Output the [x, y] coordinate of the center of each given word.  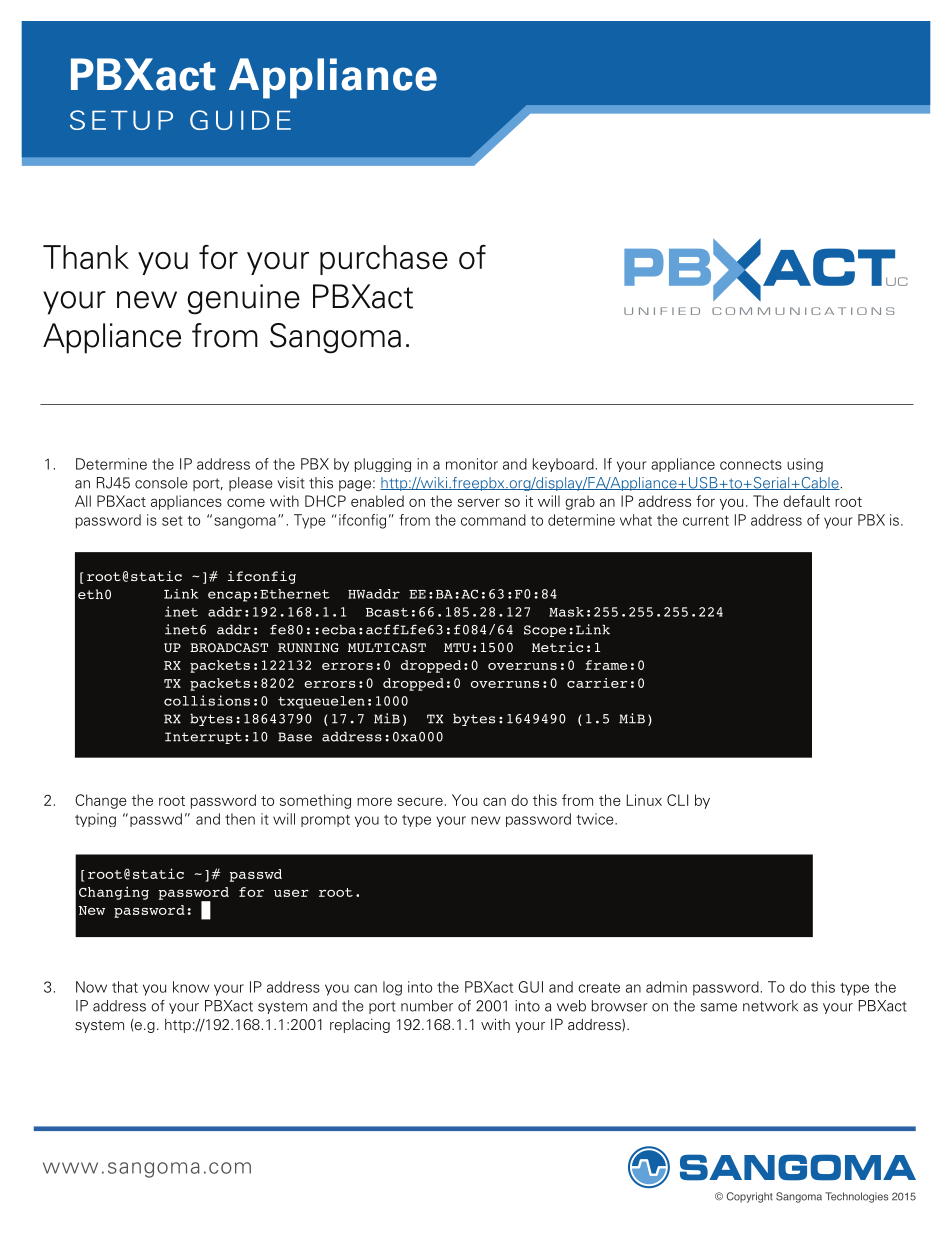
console [161, 483]
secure [420, 801]
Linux [644, 800]
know [191, 987]
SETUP [121, 120]
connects [751, 465]
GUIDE [240, 120]
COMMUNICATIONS [803, 311]
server [479, 502]
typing [95, 820]
